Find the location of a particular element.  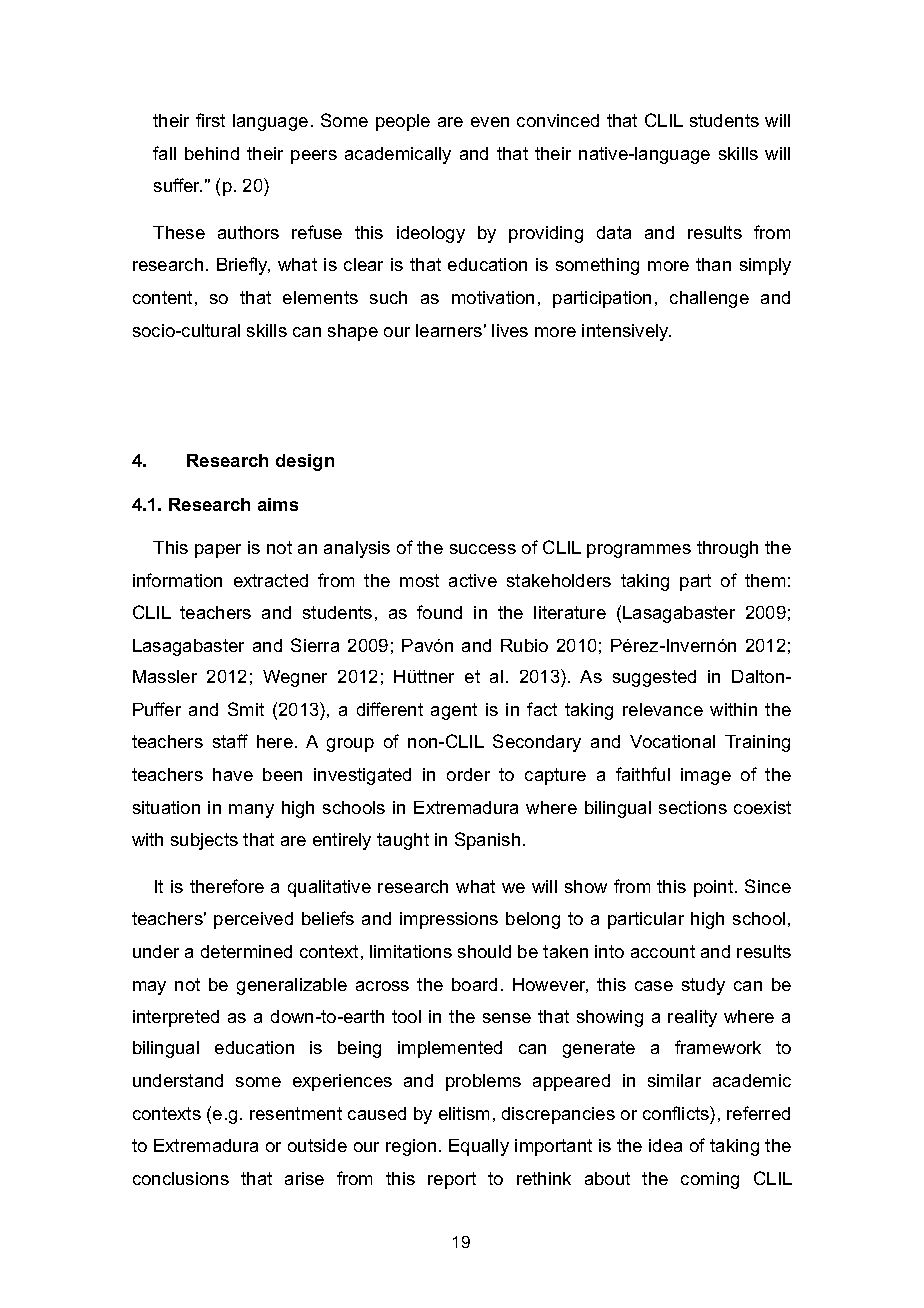

lives is located at coordinates (510, 330).
